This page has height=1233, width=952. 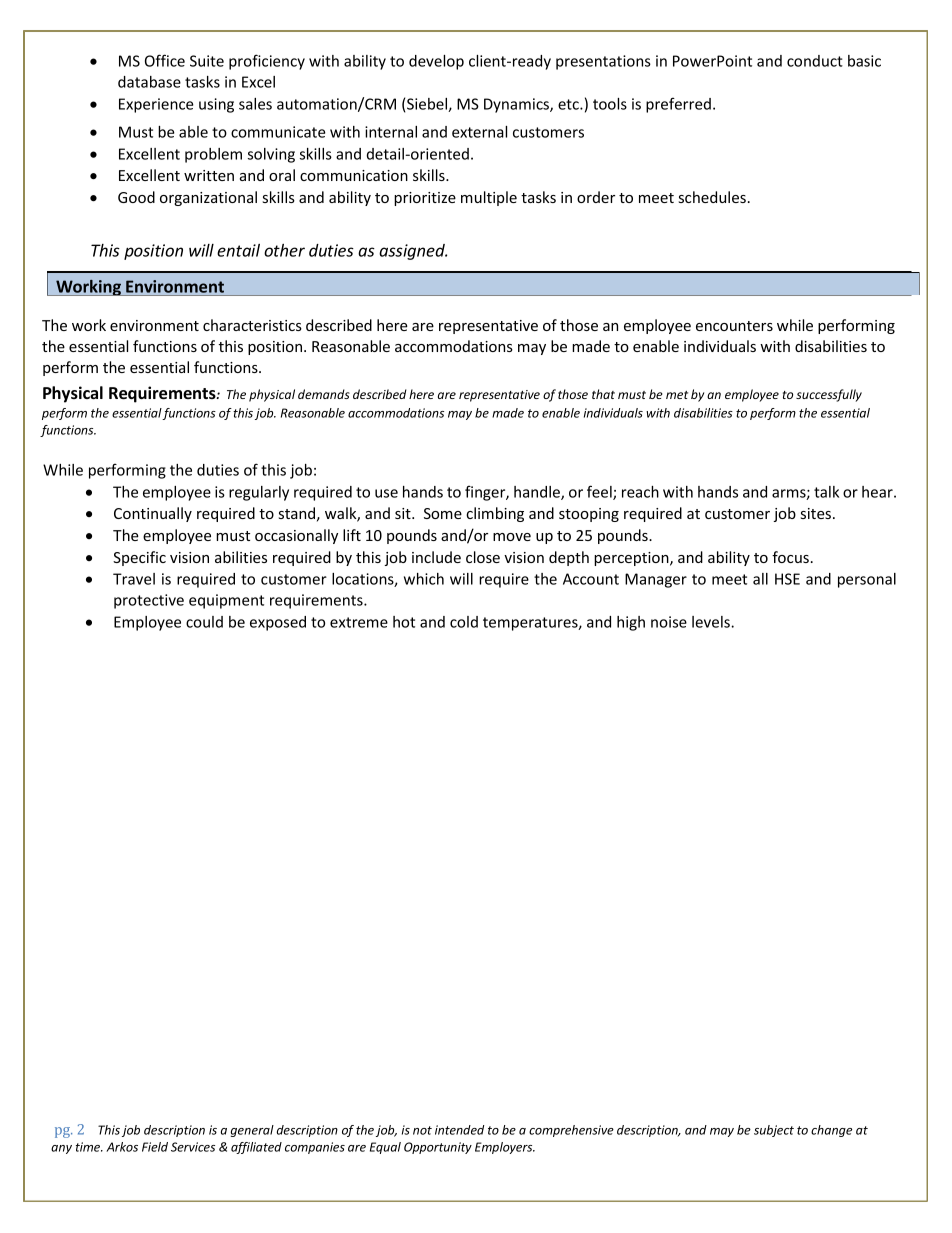 I want to click on Experience, so click(x=156, y=105).
